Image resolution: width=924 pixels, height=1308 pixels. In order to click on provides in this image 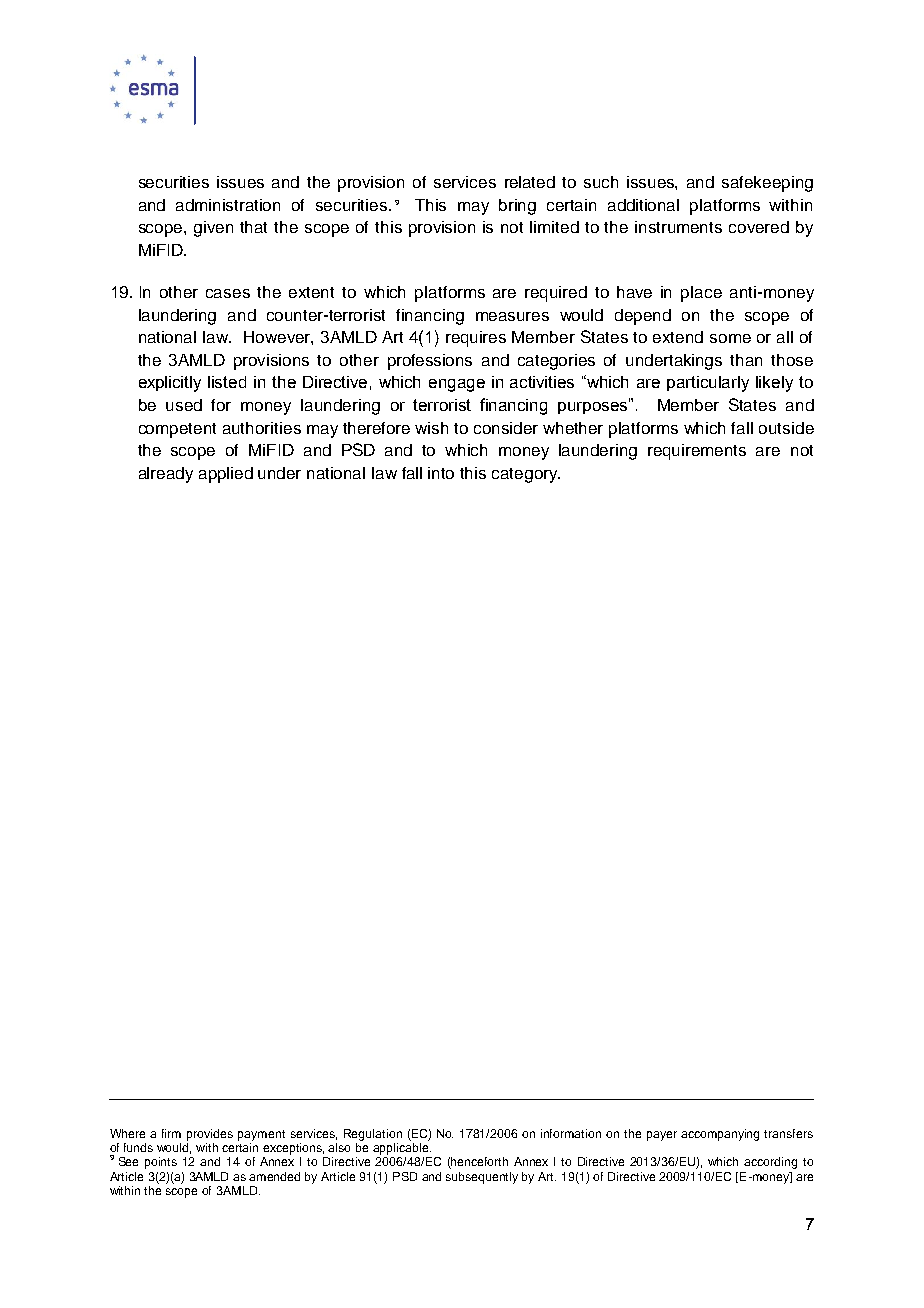, I will do `click(210, 1135)`.
